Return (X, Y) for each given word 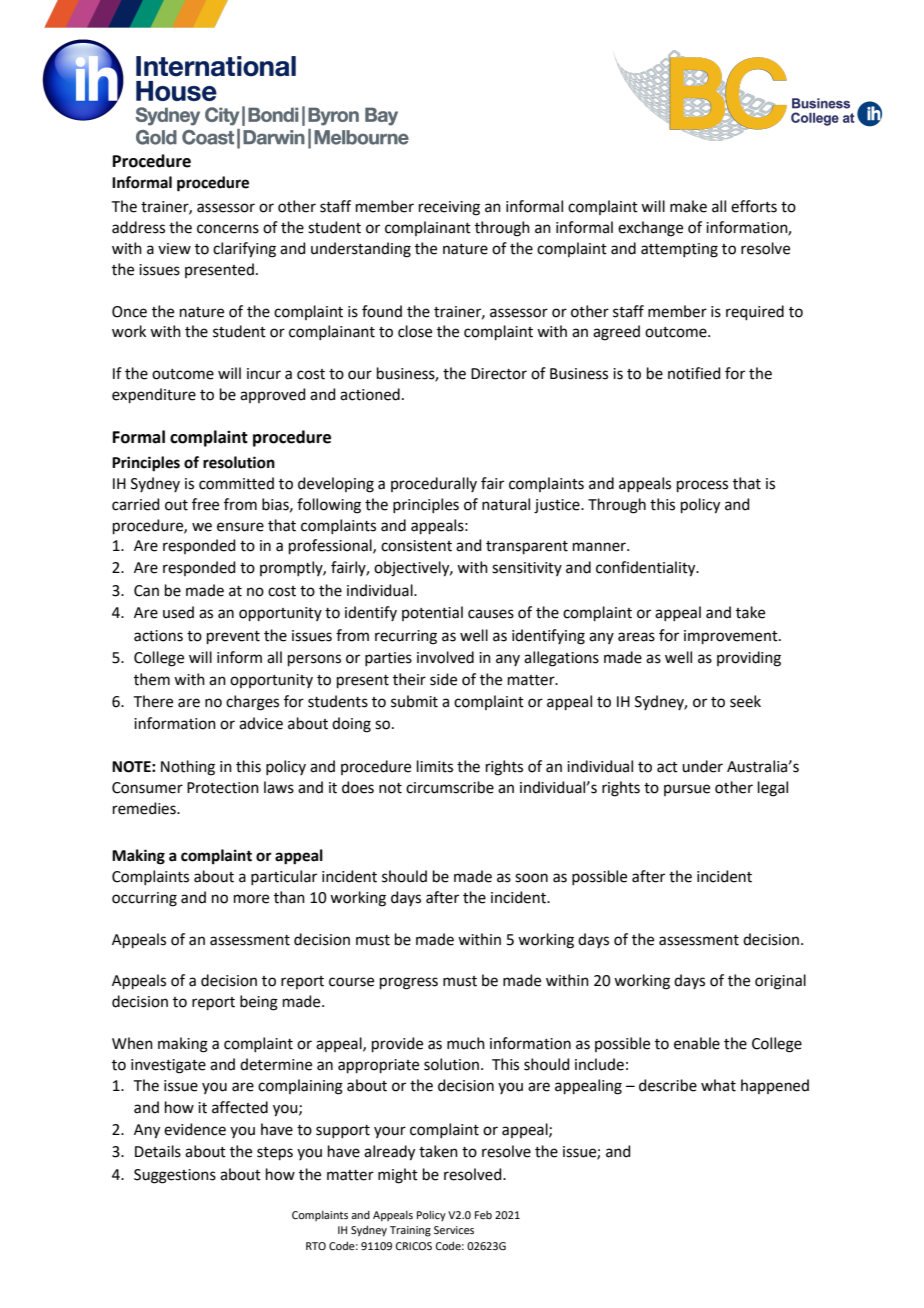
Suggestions (175, 1176)
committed (236, 483)
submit (414, 701)
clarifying (244, 250)
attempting (679, 250)
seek (745, 701)
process (702, 486)
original (780, 982)
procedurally (434, 484)
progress (409, 983)
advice (261, 723)
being (259, 1003)
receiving (449, 208)
